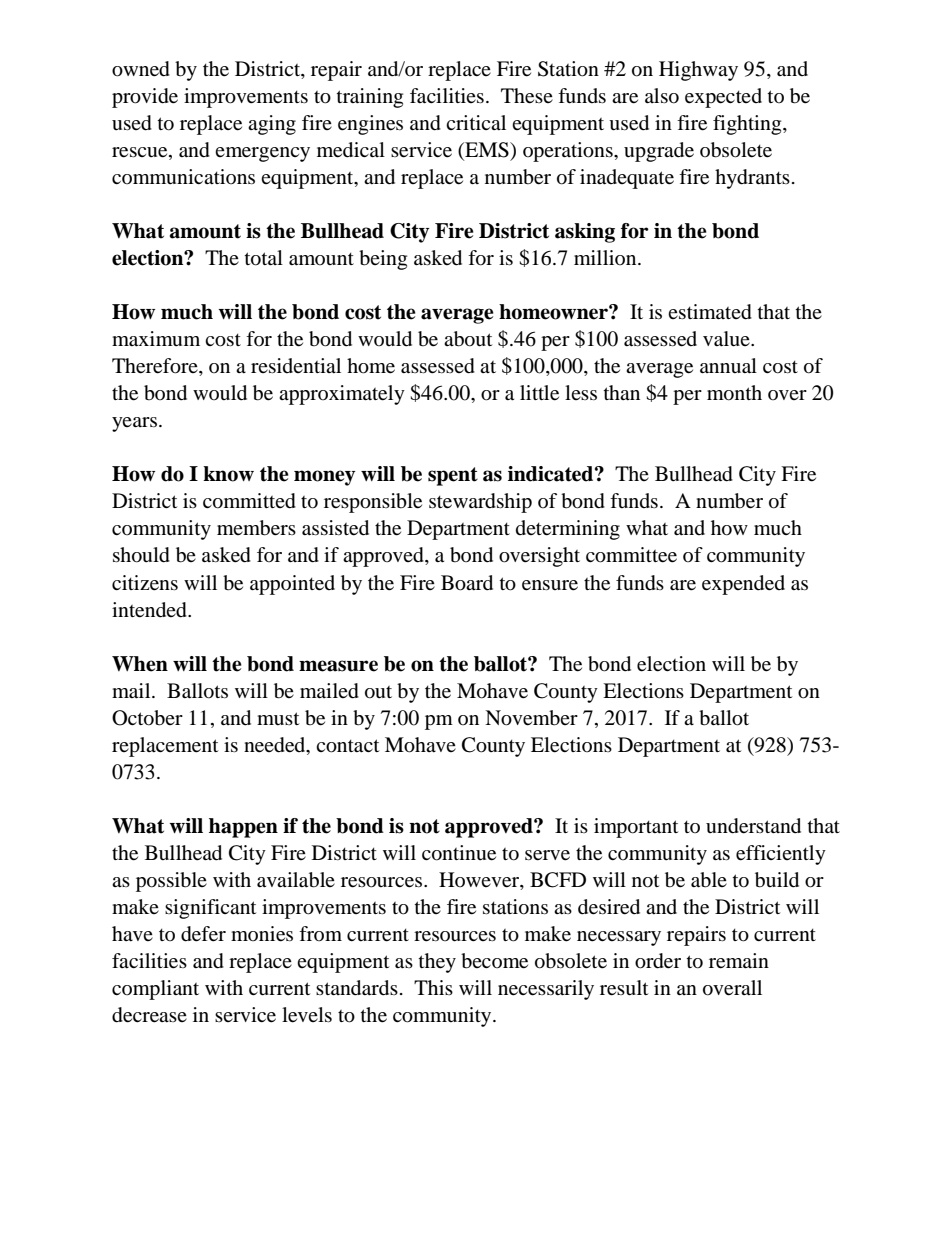 Image resolution: width=952 pixels, height=1233 pixels. I want to click on understand, so click(753, 826).
